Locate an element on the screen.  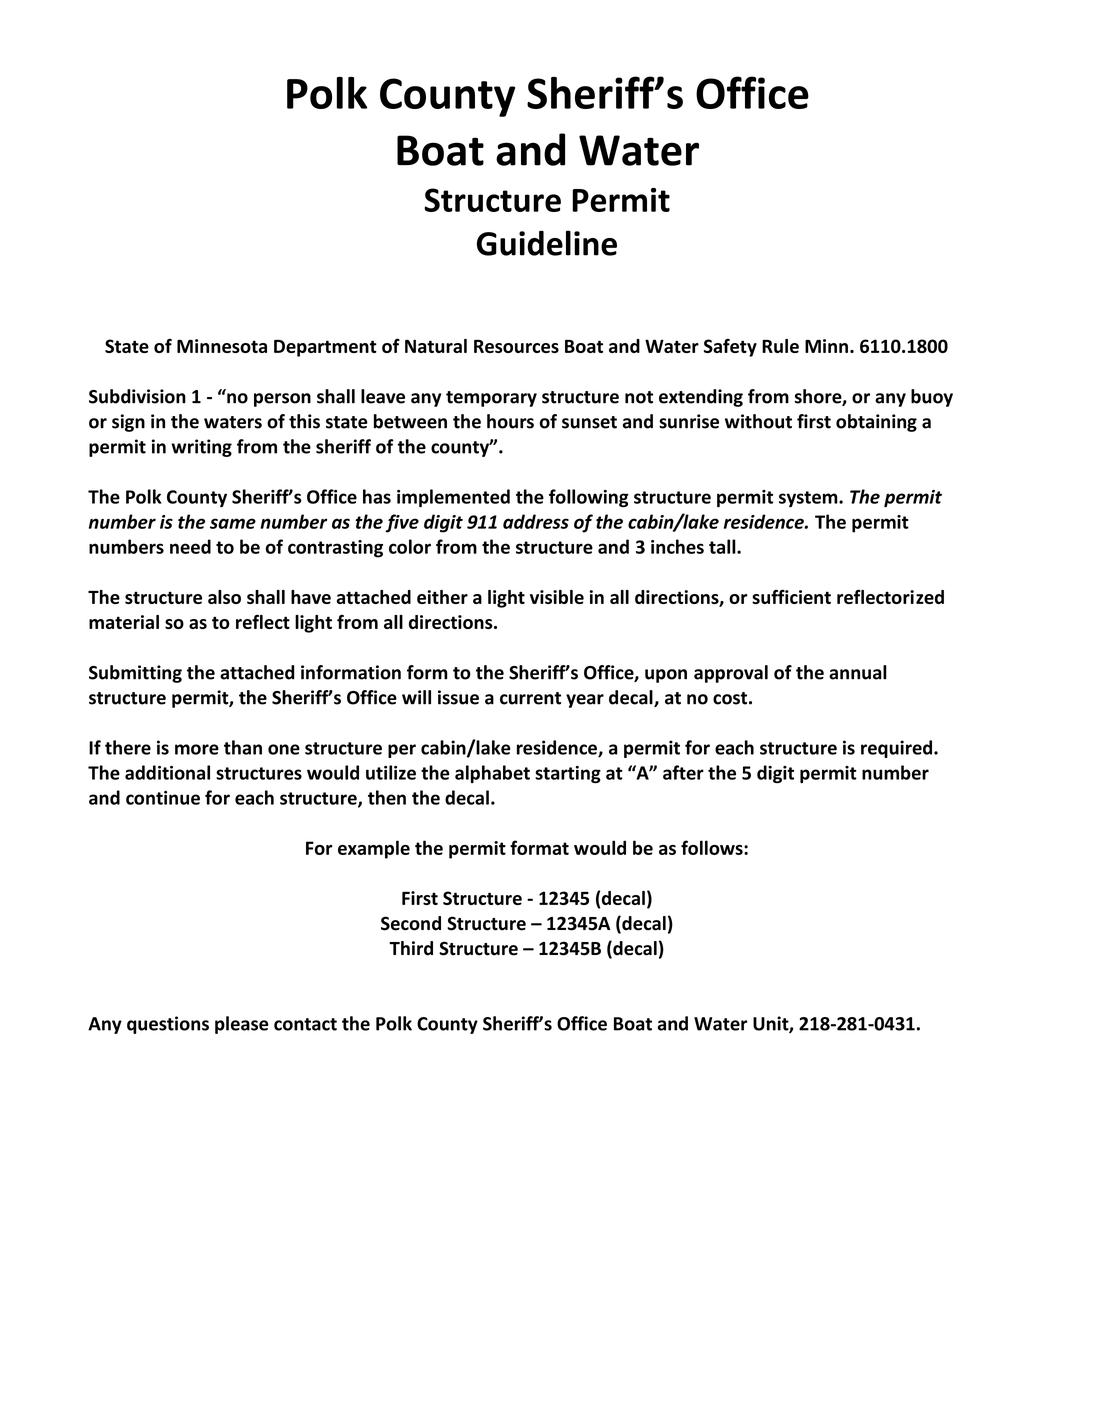
also is located at coordinates (224, 597).
